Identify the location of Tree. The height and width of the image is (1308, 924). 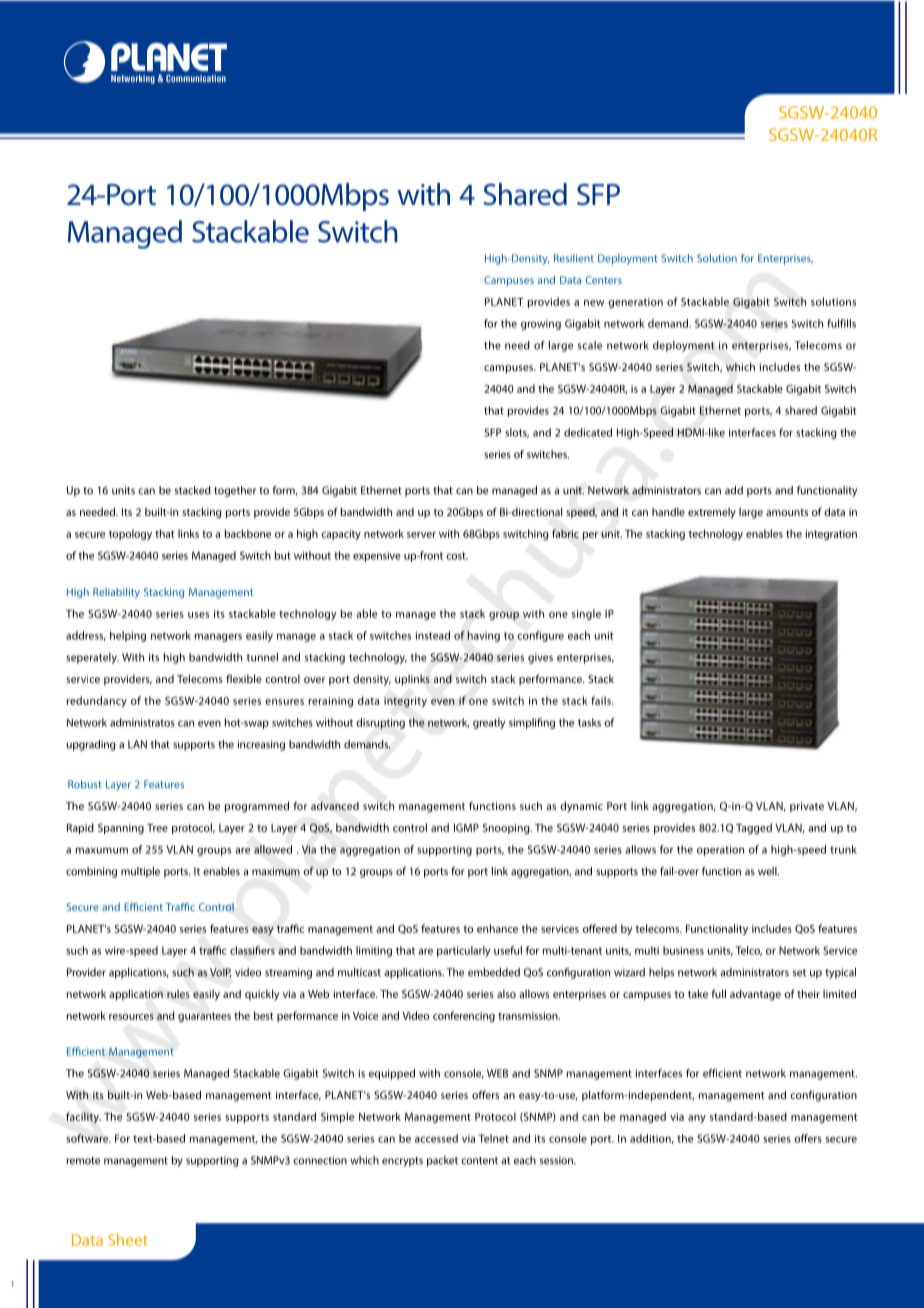
(157, 828).
